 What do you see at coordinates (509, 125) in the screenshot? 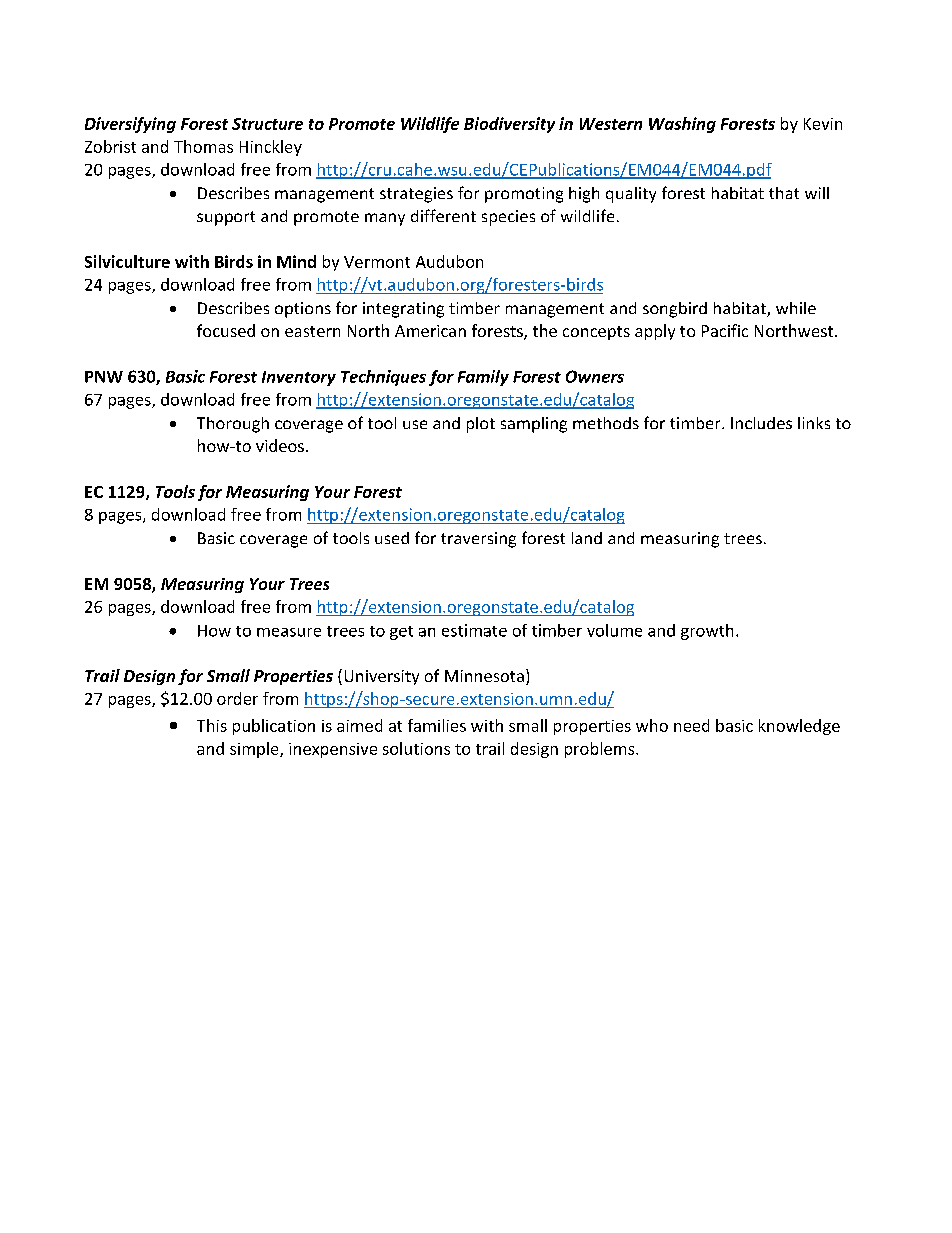
I see `Biodiversity` at bounding box center [509, 125].
